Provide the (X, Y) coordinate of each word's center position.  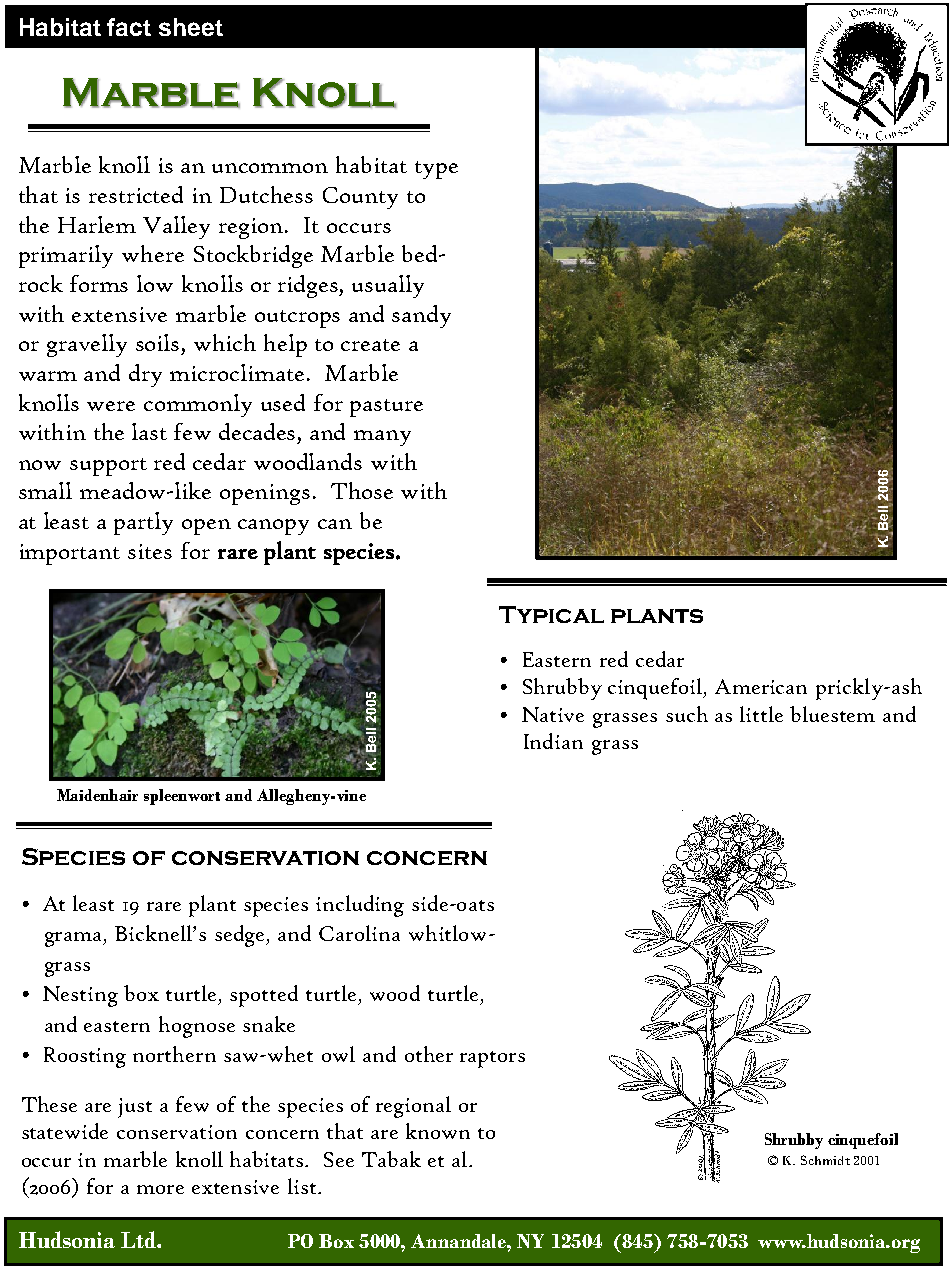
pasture (386, 408)
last (149, 431)
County (360, 198)
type (436, 170)
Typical (551, 614)
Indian (553, 741)
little (761, 714)
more (160, 1189)
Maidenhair (97, 795)
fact (129, 27)
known (438, 1131)
